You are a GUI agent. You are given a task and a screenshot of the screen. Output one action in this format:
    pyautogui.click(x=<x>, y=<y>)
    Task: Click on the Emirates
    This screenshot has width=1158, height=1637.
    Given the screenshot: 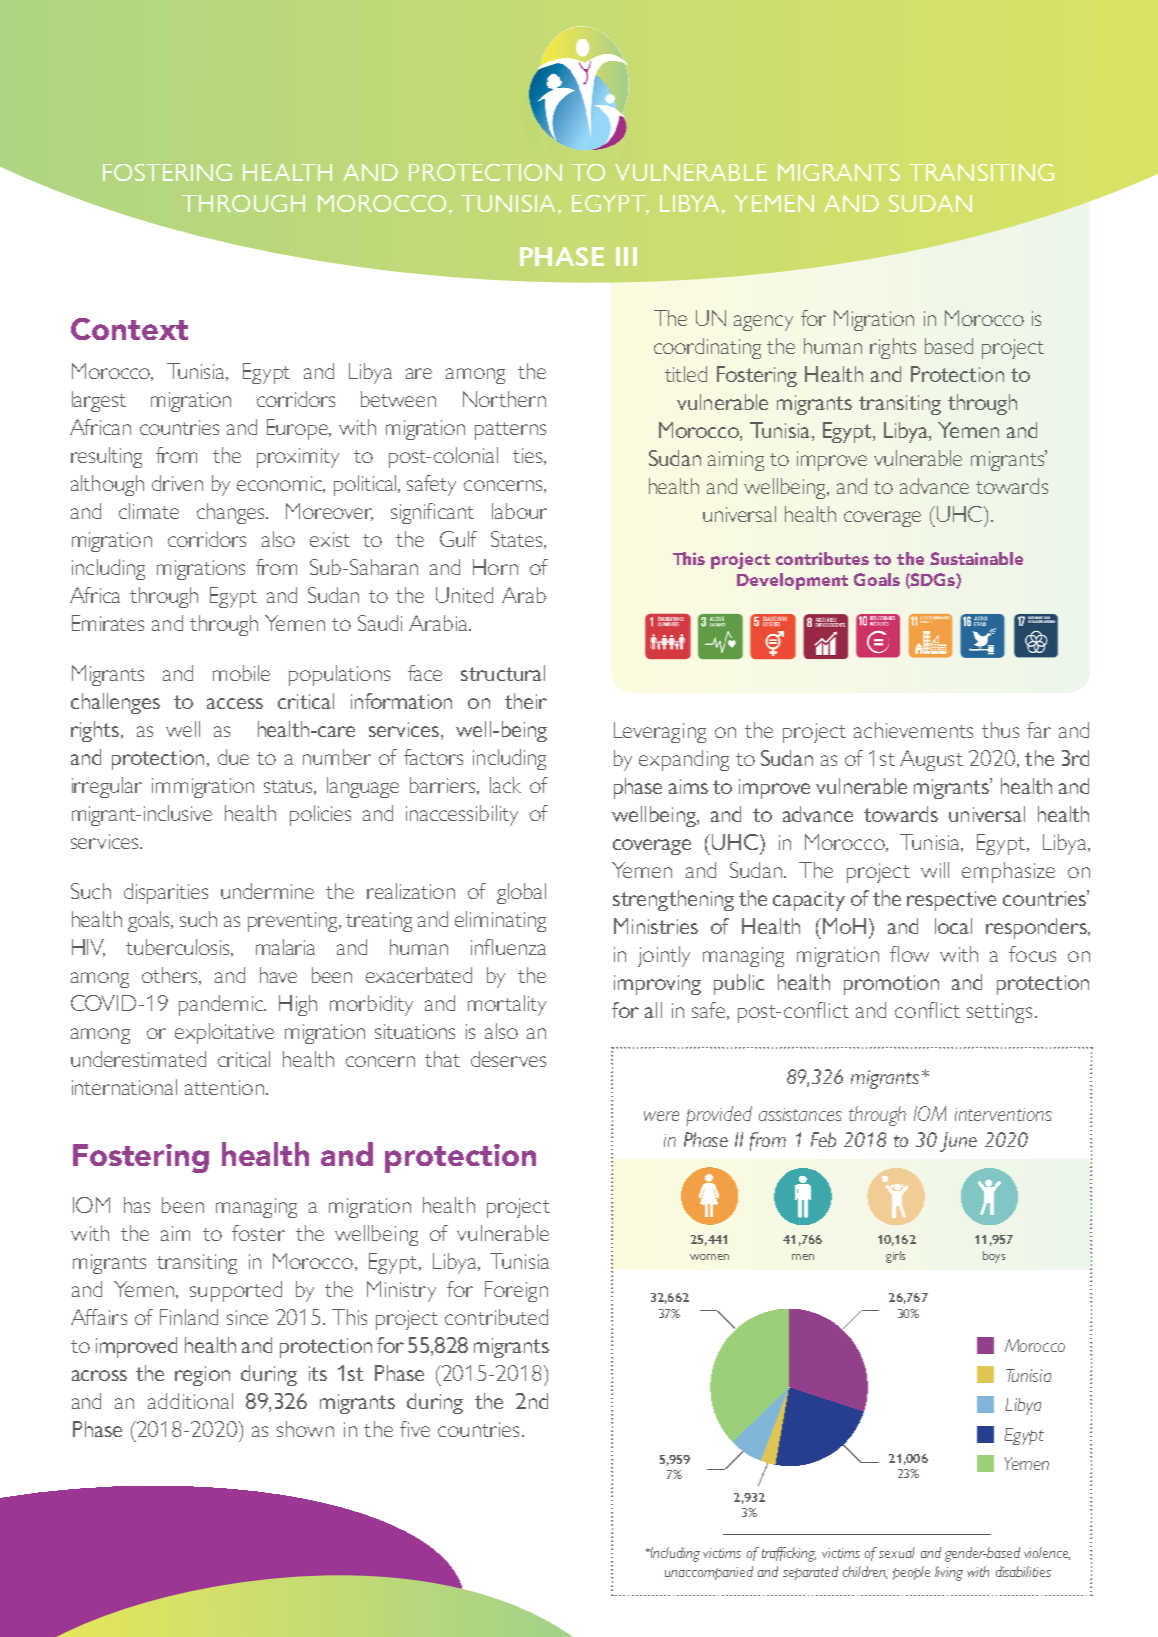 What is the action you would take?
    pyautogui.click(x=108, y=623)
